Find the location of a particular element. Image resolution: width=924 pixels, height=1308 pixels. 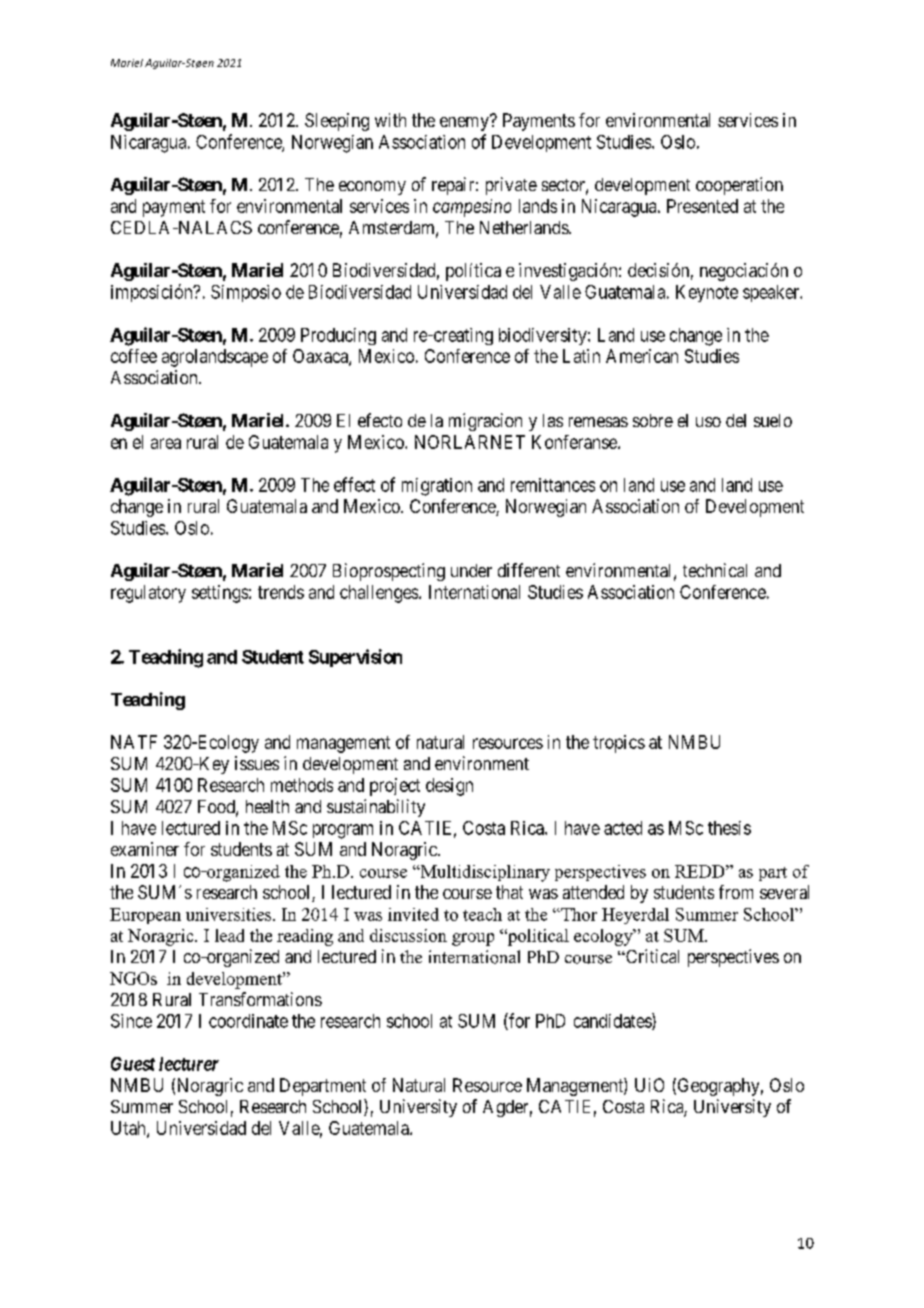

regulatory is located at coordinates (148, 594).
